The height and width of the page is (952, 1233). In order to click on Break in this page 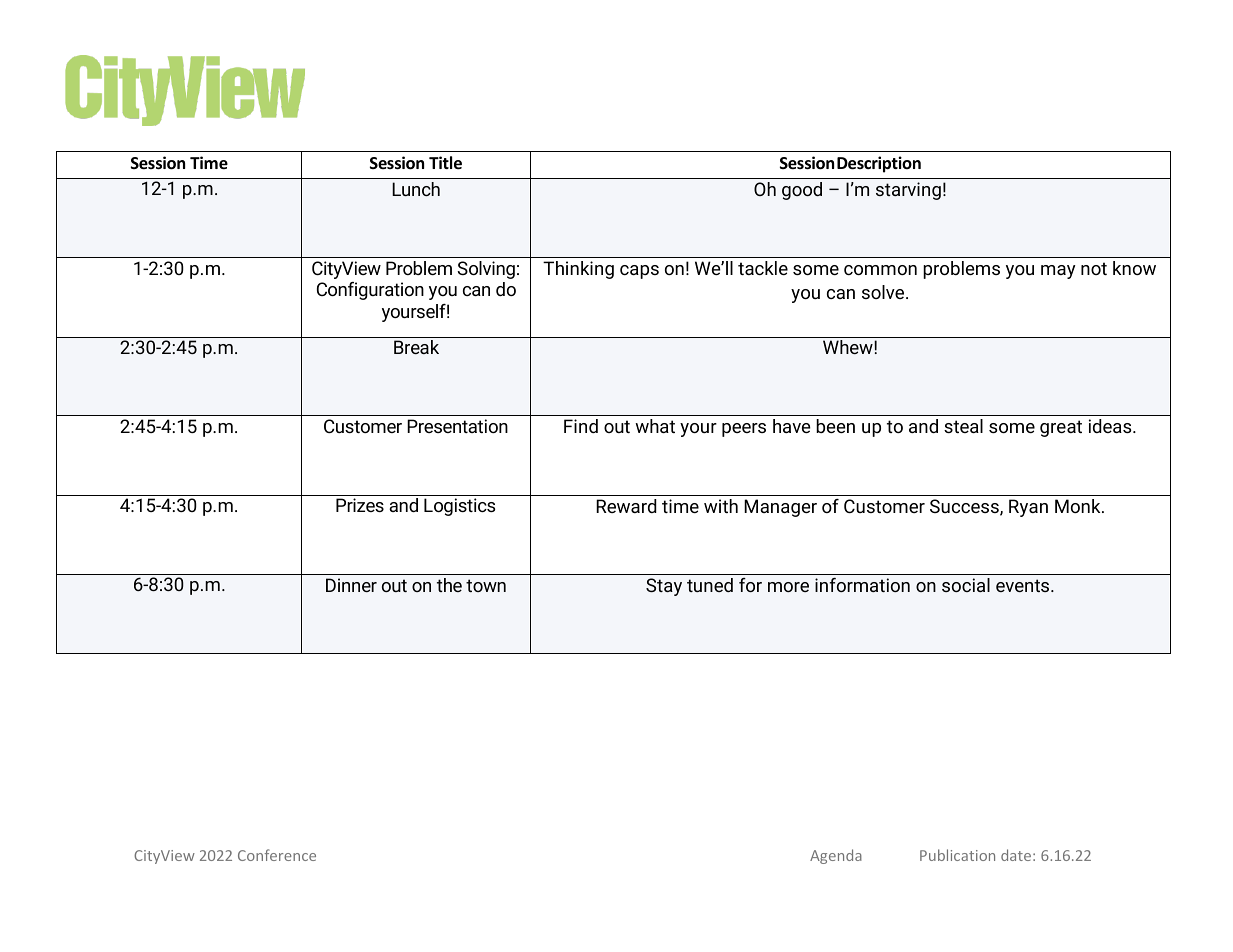, I will do `click(416, 347)`.
